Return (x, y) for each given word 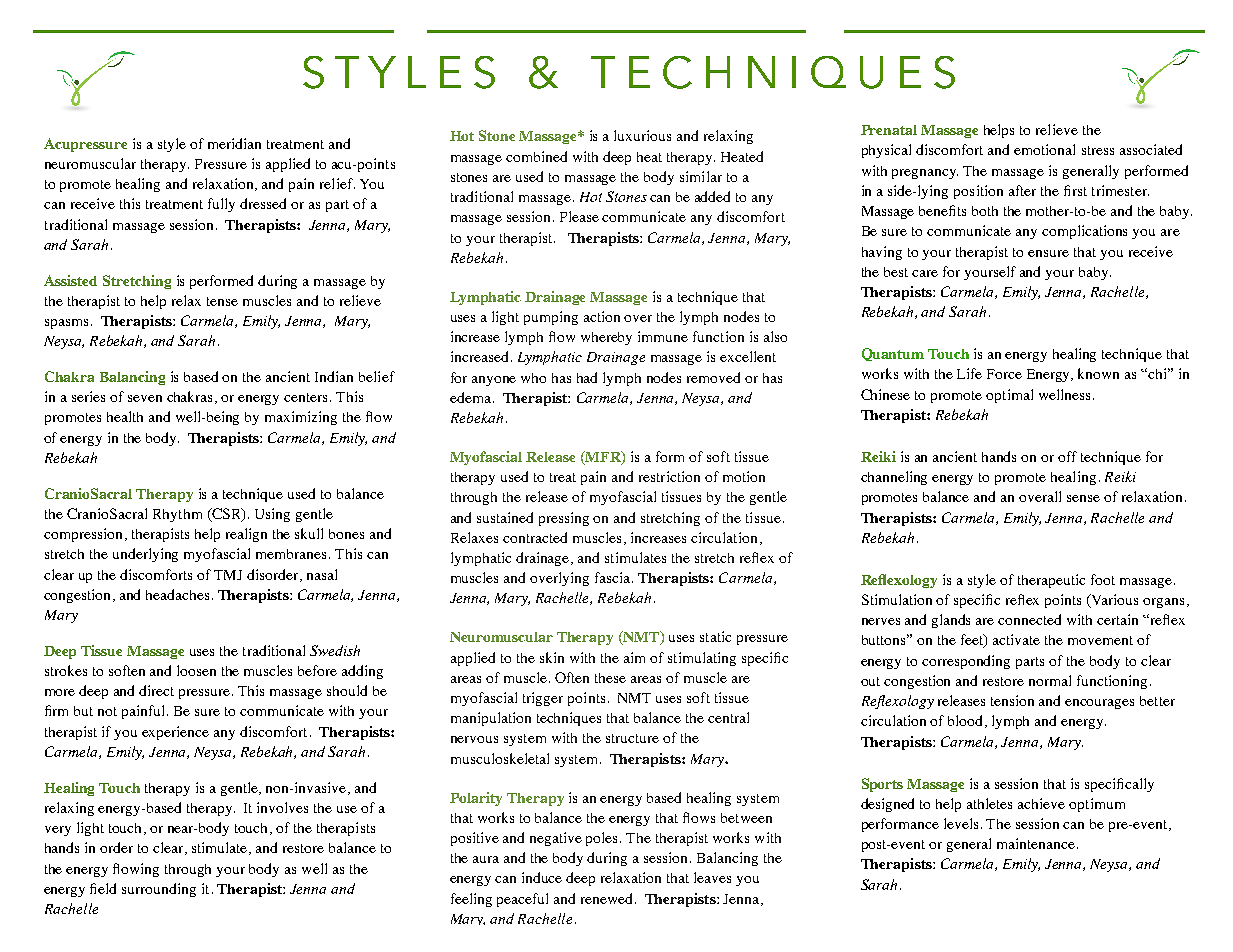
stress (1098, 150)
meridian (234, 143)
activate (1016, 639)
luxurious (642, 135)
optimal (1009, 396)
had (587, 377)
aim (634, 657)
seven (145, 398)
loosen (196, 670)
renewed (606, 898)
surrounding (159, 890)
